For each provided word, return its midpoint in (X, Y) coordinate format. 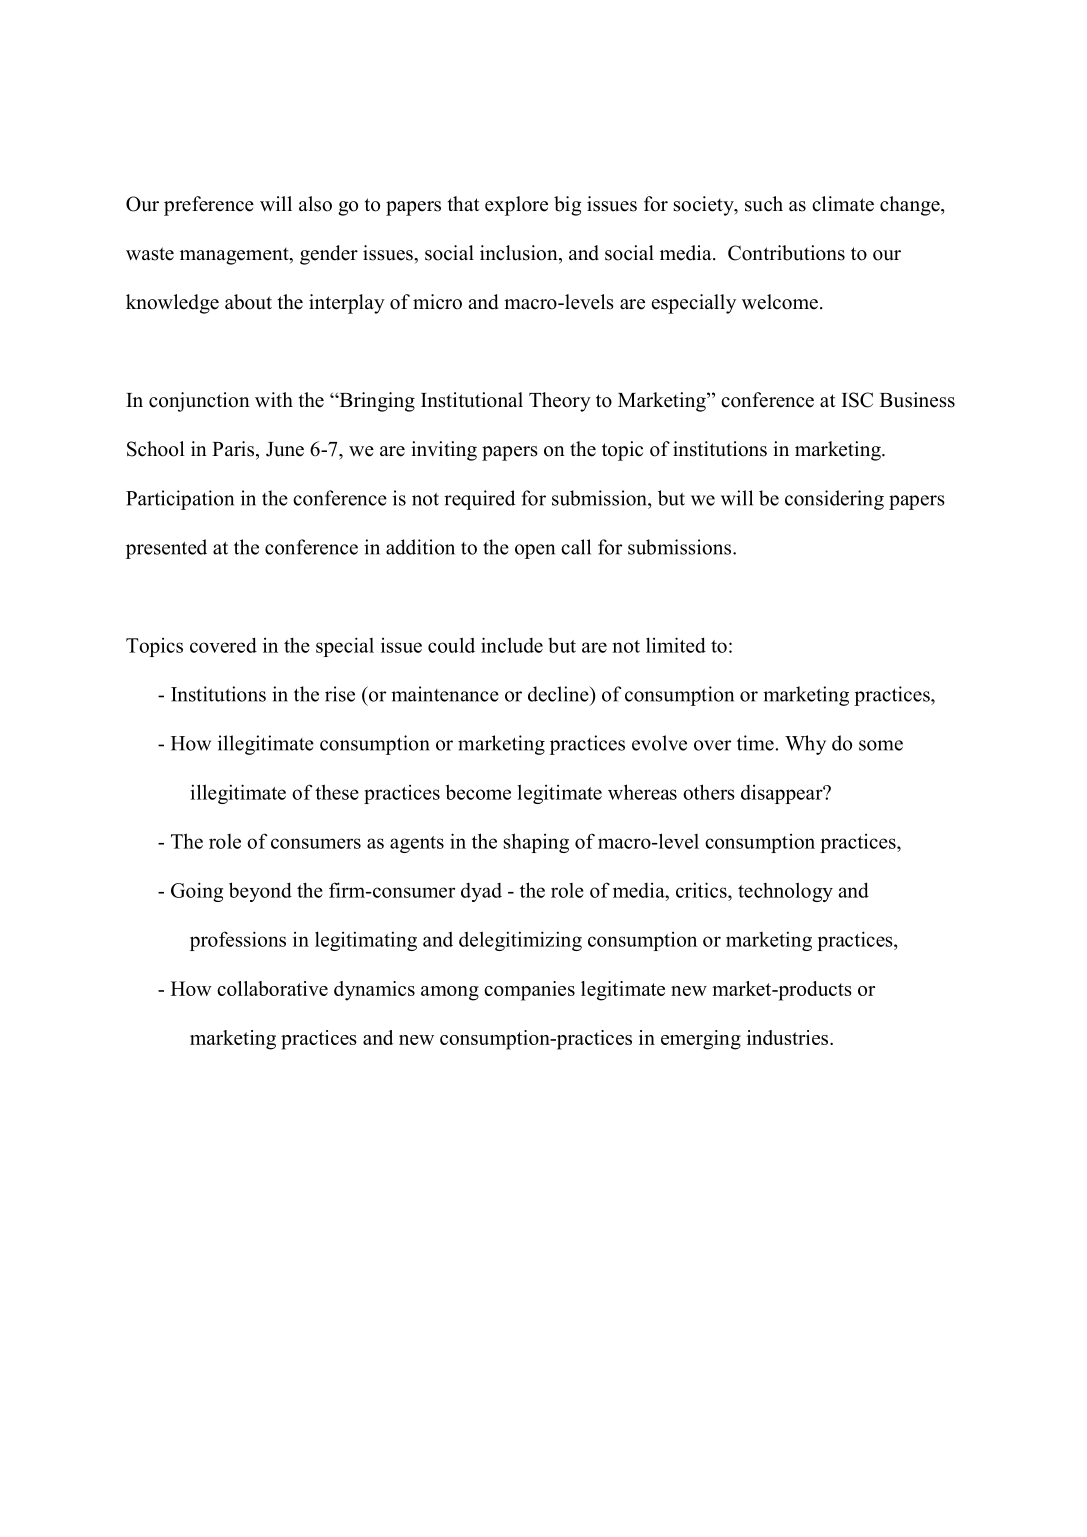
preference (209, 206)
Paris (233, 449)
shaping (536, 843)
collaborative (272, 988)
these (337, 792)
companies (529, 991)
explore (516, 206)
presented (166, 549)
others (709, 792)
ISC (857, 400)
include (512, 645)
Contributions (786, 253)
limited (676, 645)
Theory (560, 402)
